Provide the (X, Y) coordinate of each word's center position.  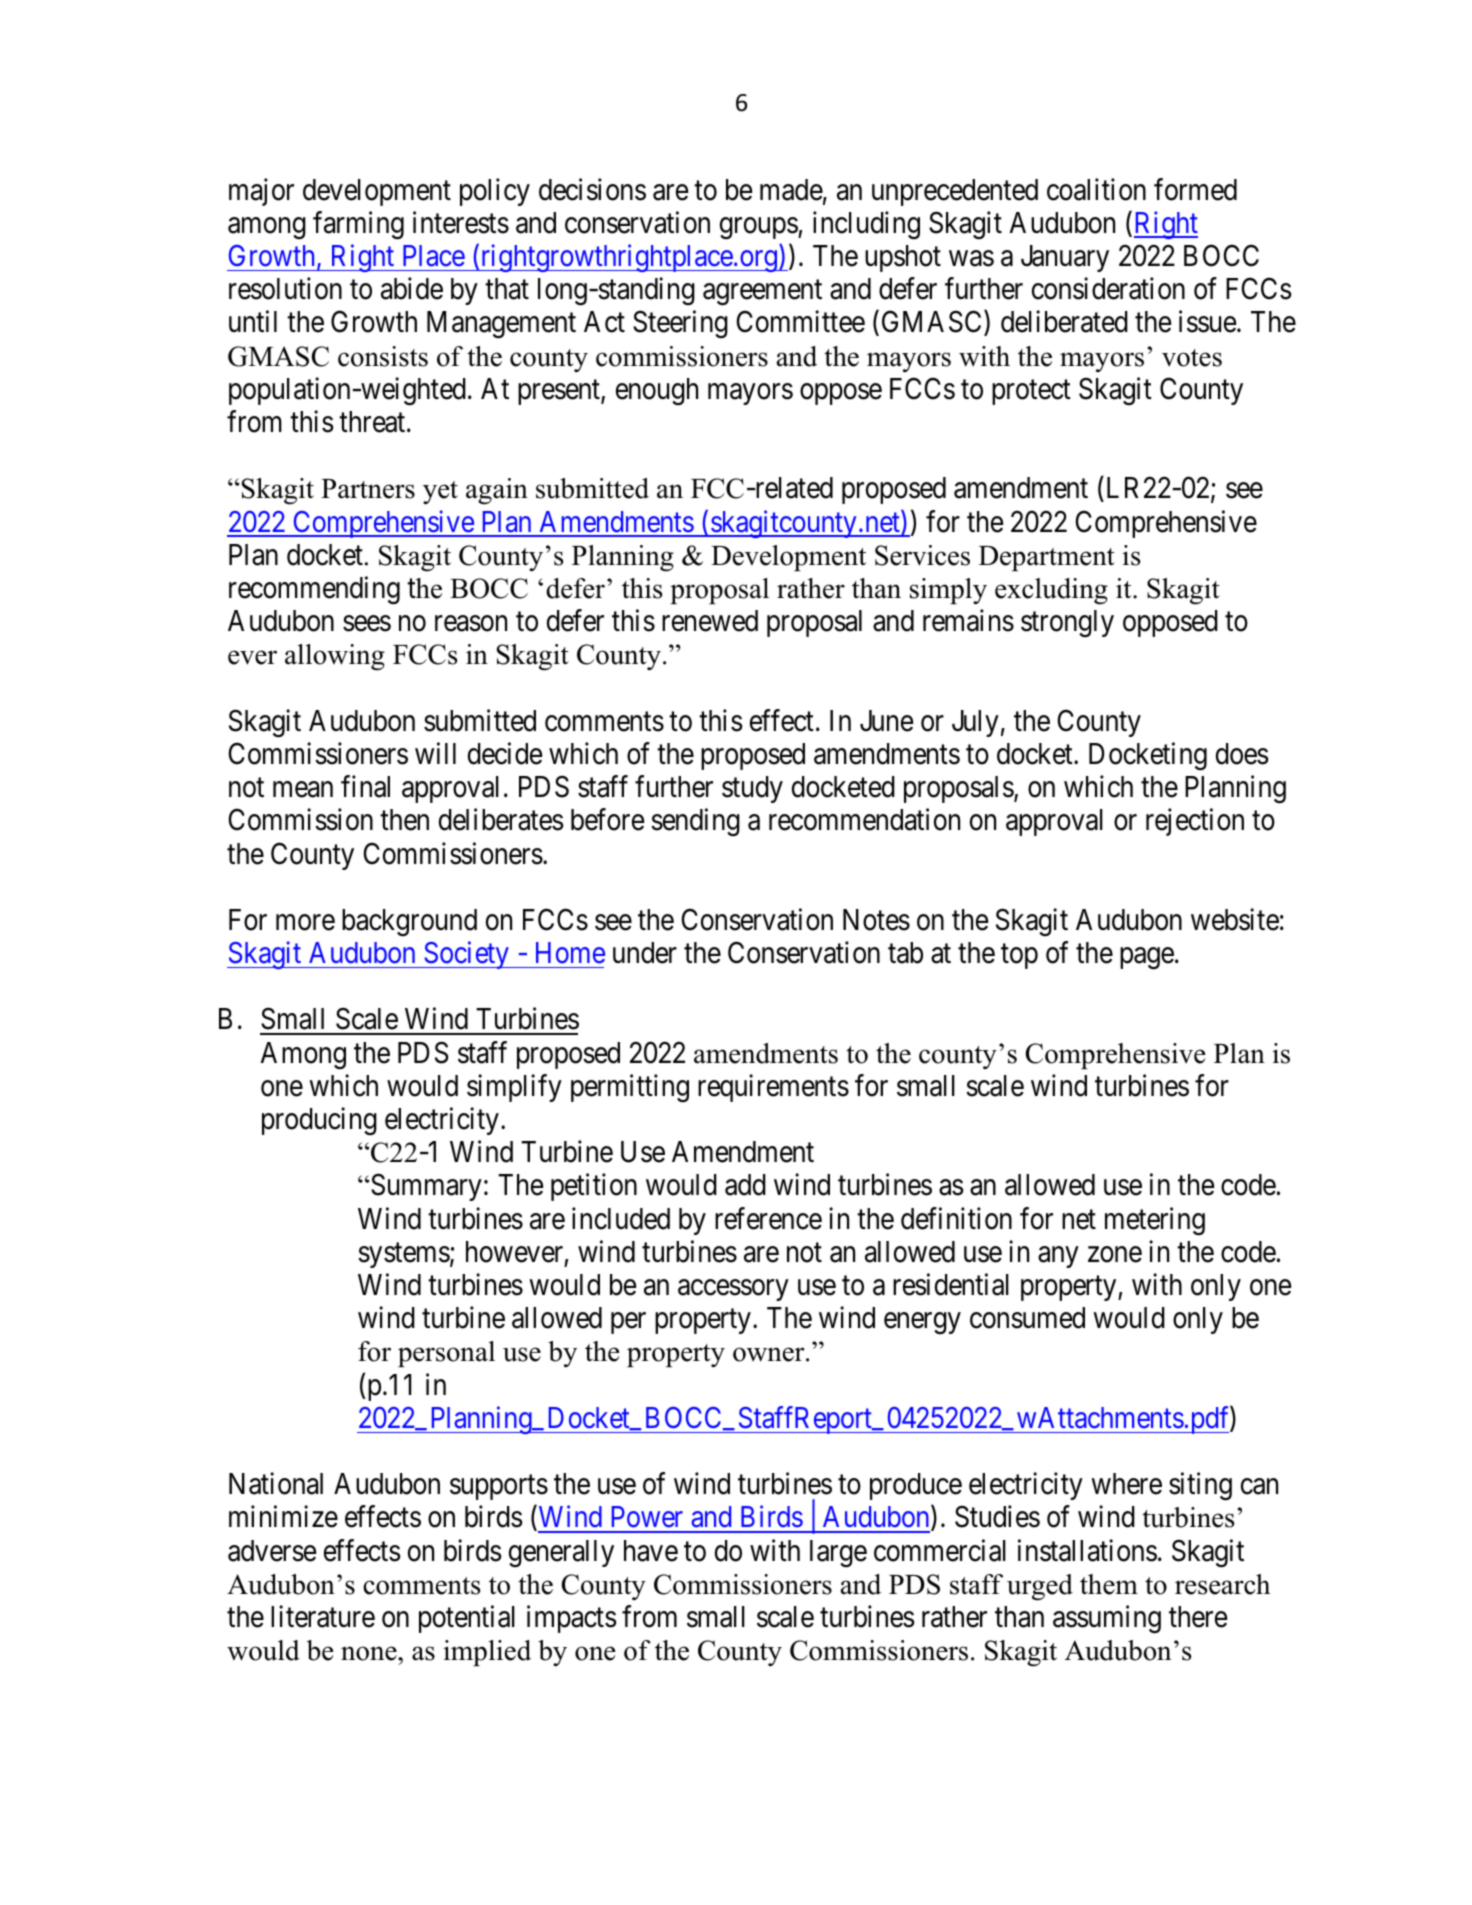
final (365, 786)
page (1147, 959)
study (752, 789)
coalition (1096, 189)
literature (323, 1616)
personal (446, 1354)
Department (1047, 558)
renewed (710, 621)
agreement (762, 293)
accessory (733, 1290)
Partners (368, 489)
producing (319, 1121)
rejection (1195, 822)
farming (358, 225)
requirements (773, 1088)
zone (1115, 1255)
